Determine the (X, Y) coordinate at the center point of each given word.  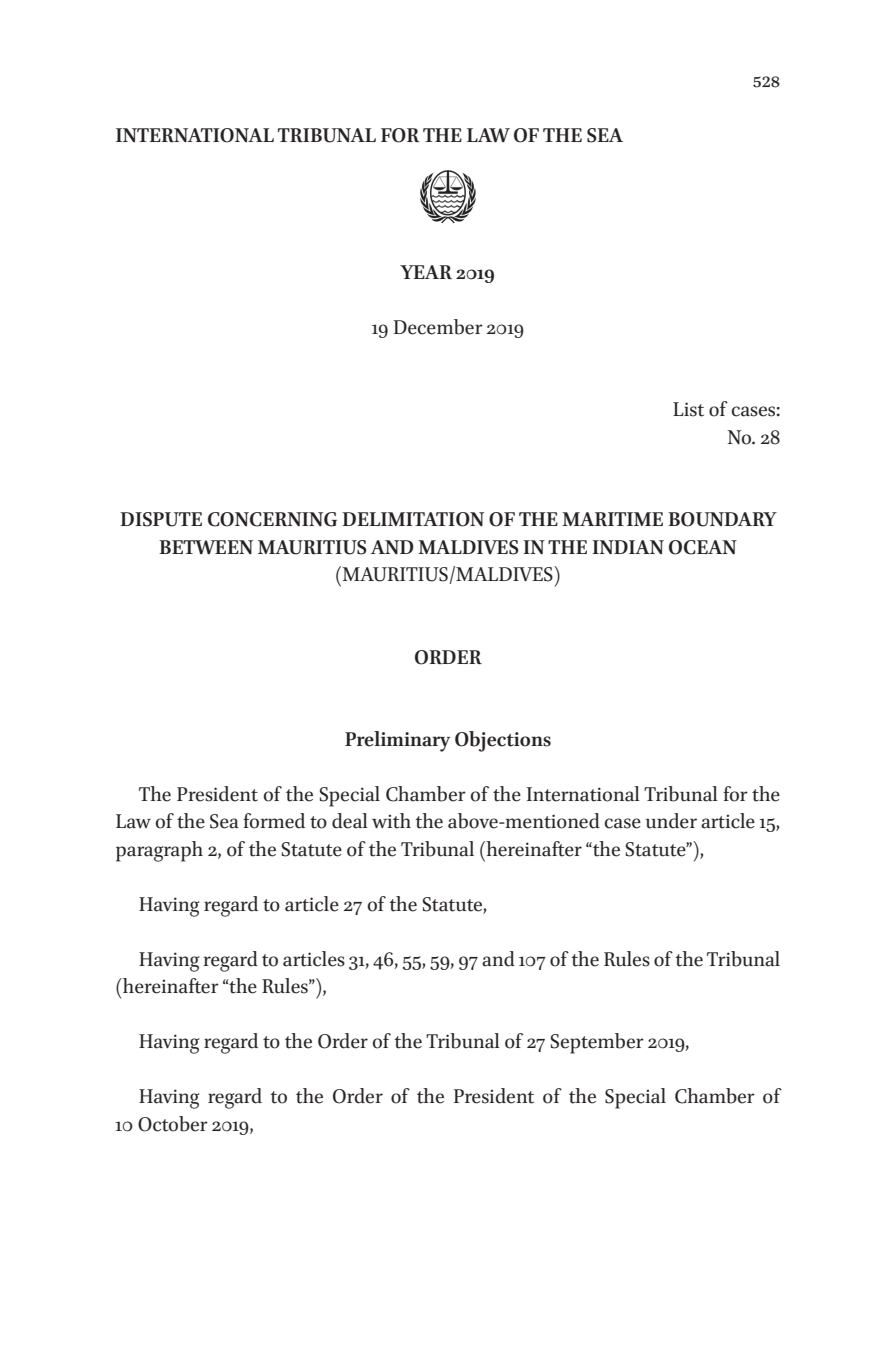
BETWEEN (206, 547)
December (438, 327)
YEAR (426, 272)
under (671, 821)
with (391, 821)
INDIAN (628, 547)
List (688, 409)
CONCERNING (272, 519)
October (173, 1124)
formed (274, 821)
